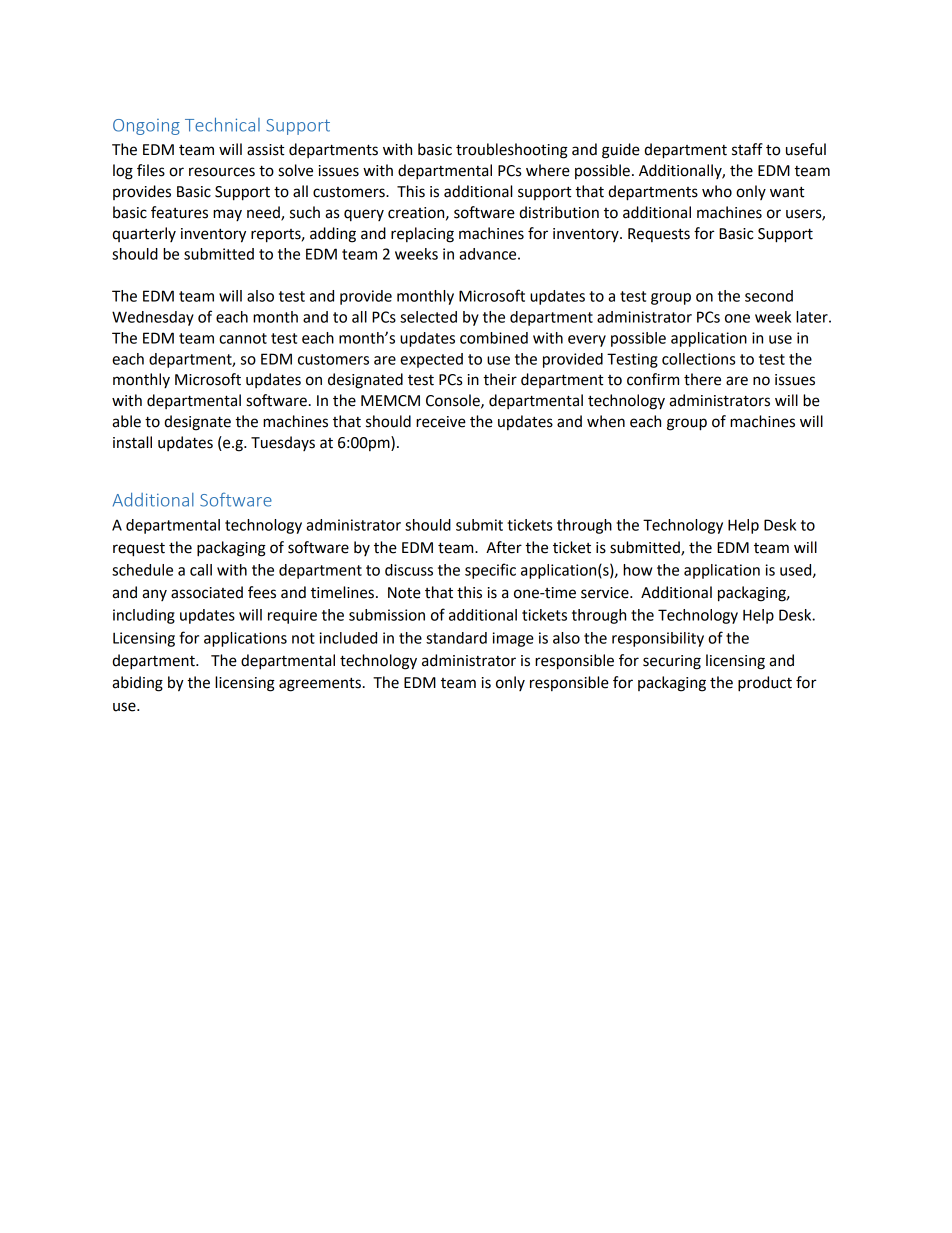 The height and width of the image is (1233, 952). What do you see at coordinates (769, 296) in the image?
I see `second` at bounding box center [769, 296].
